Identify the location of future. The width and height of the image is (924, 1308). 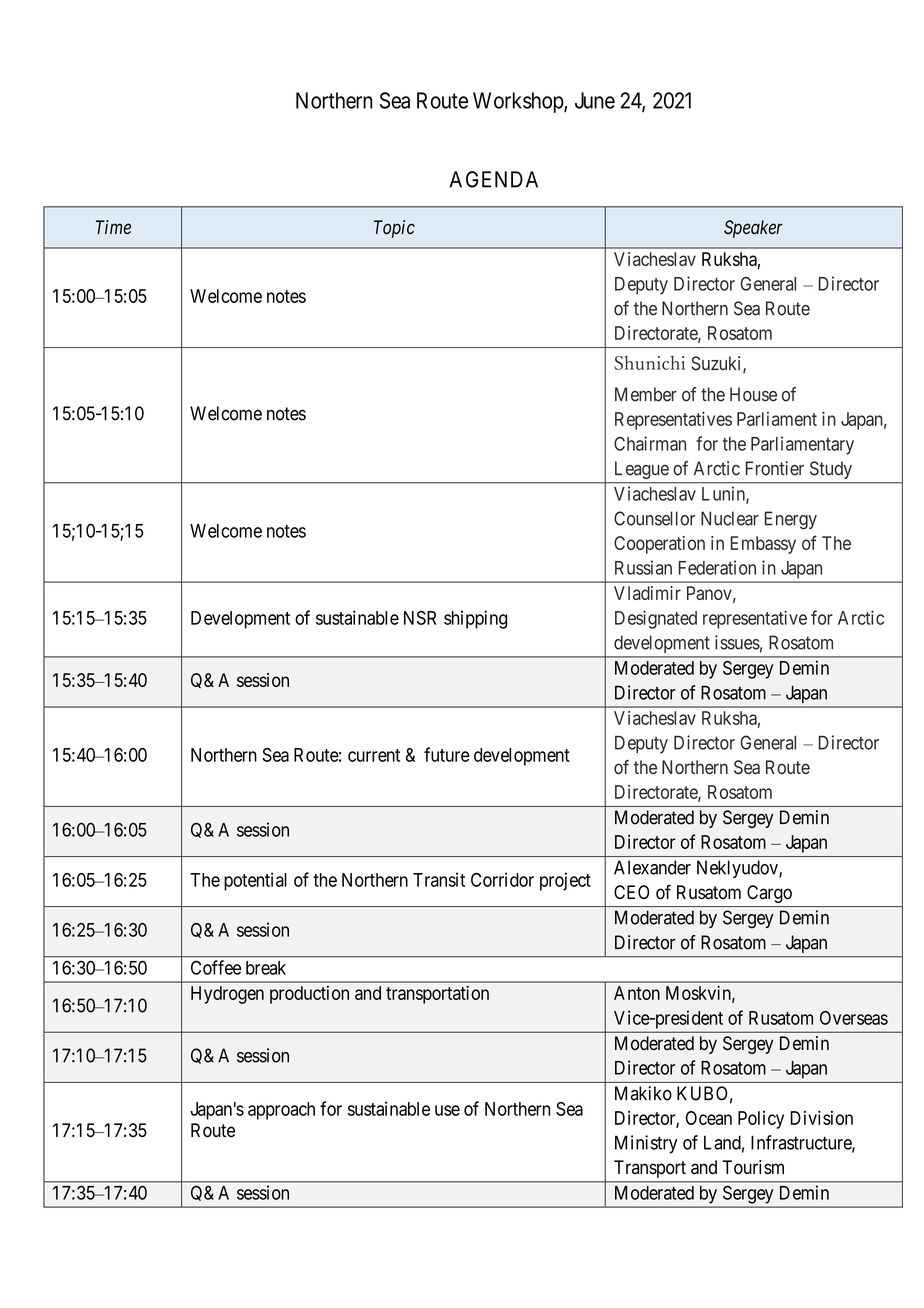
(447, 754).
